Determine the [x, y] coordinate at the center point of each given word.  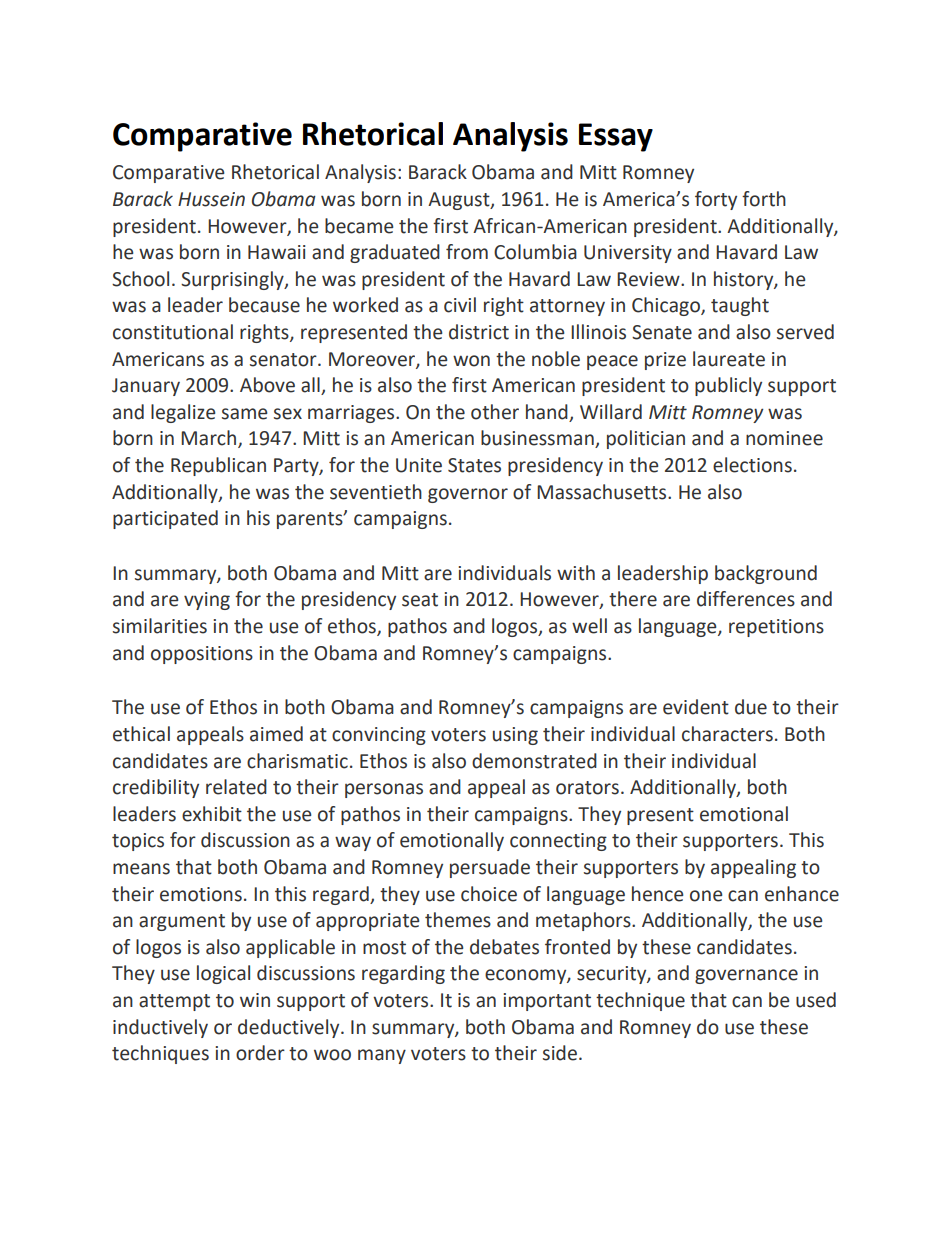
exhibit [212, 814]
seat [420, 600]
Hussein [211, 199]
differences [746, 599]
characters [727, 734]
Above [267, 385]
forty [716, 200]
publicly [728, 386]
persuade [490, 868]
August [460, 201]
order [260, 1053]
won [471, 361]
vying [207, 601]
